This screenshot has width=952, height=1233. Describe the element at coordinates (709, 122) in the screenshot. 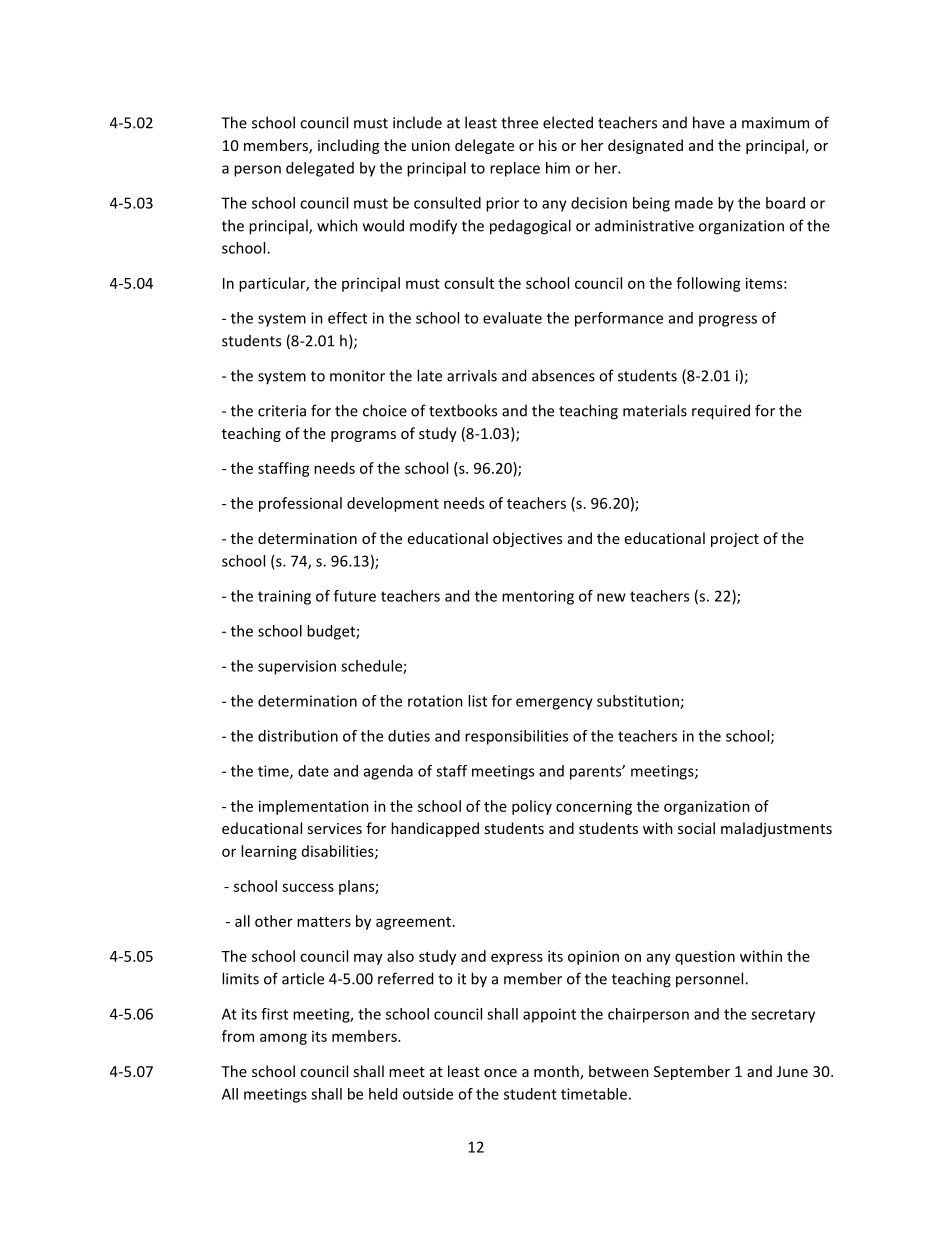

I see `have` at that location.
